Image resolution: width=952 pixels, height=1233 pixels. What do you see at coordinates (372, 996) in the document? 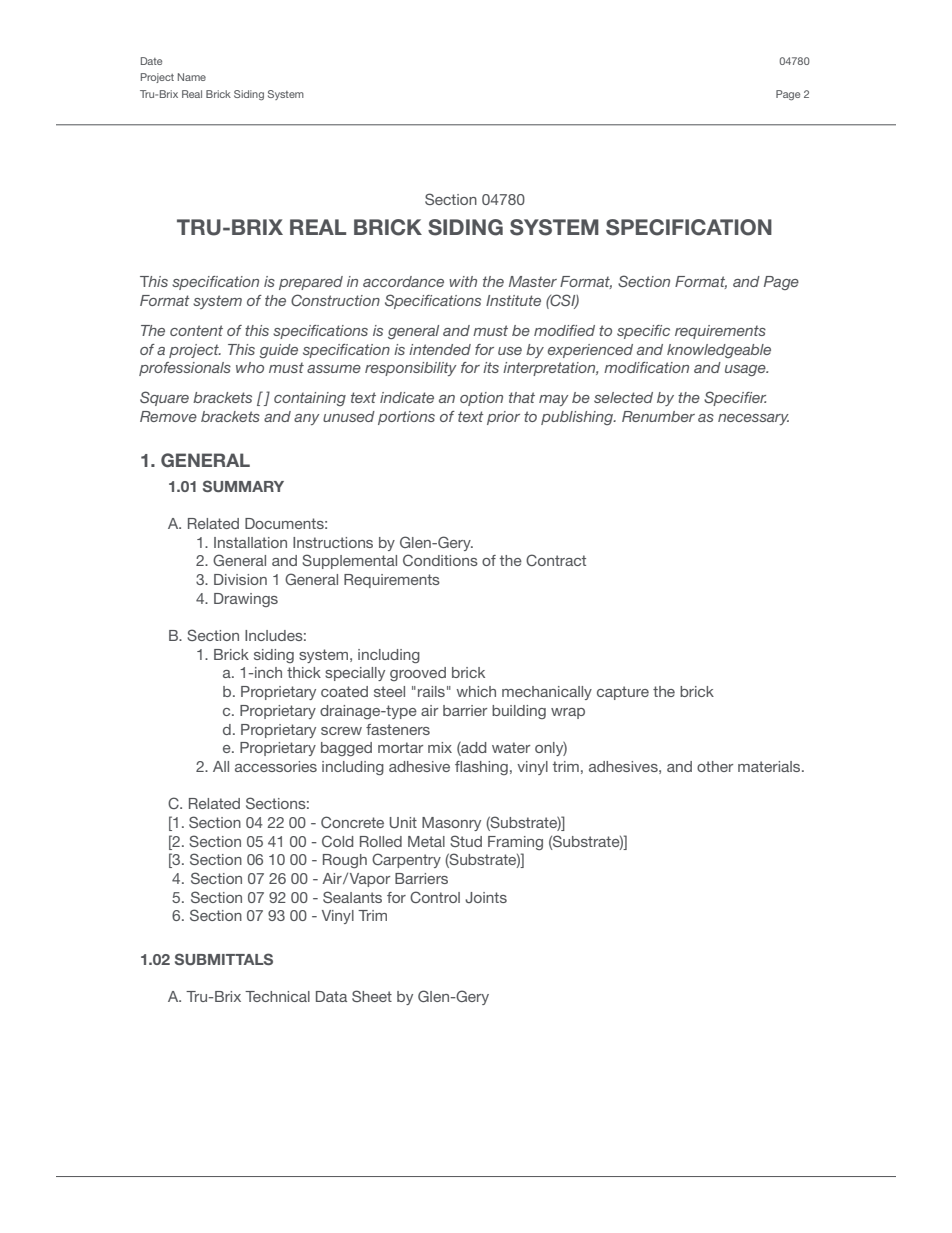
I see `Sheet` at bounding box center [372, 996].
